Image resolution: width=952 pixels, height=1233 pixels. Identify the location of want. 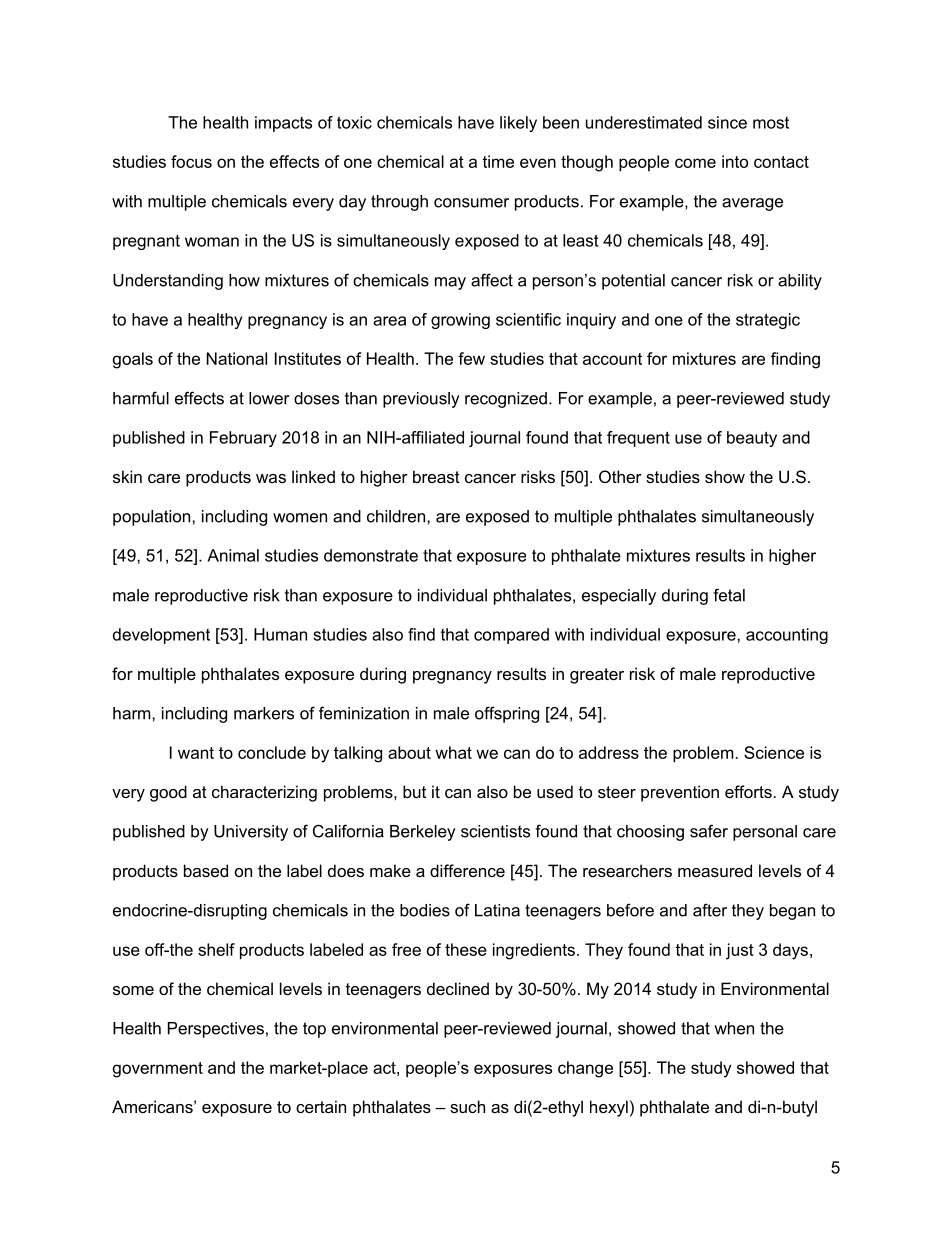
(196, 753).
